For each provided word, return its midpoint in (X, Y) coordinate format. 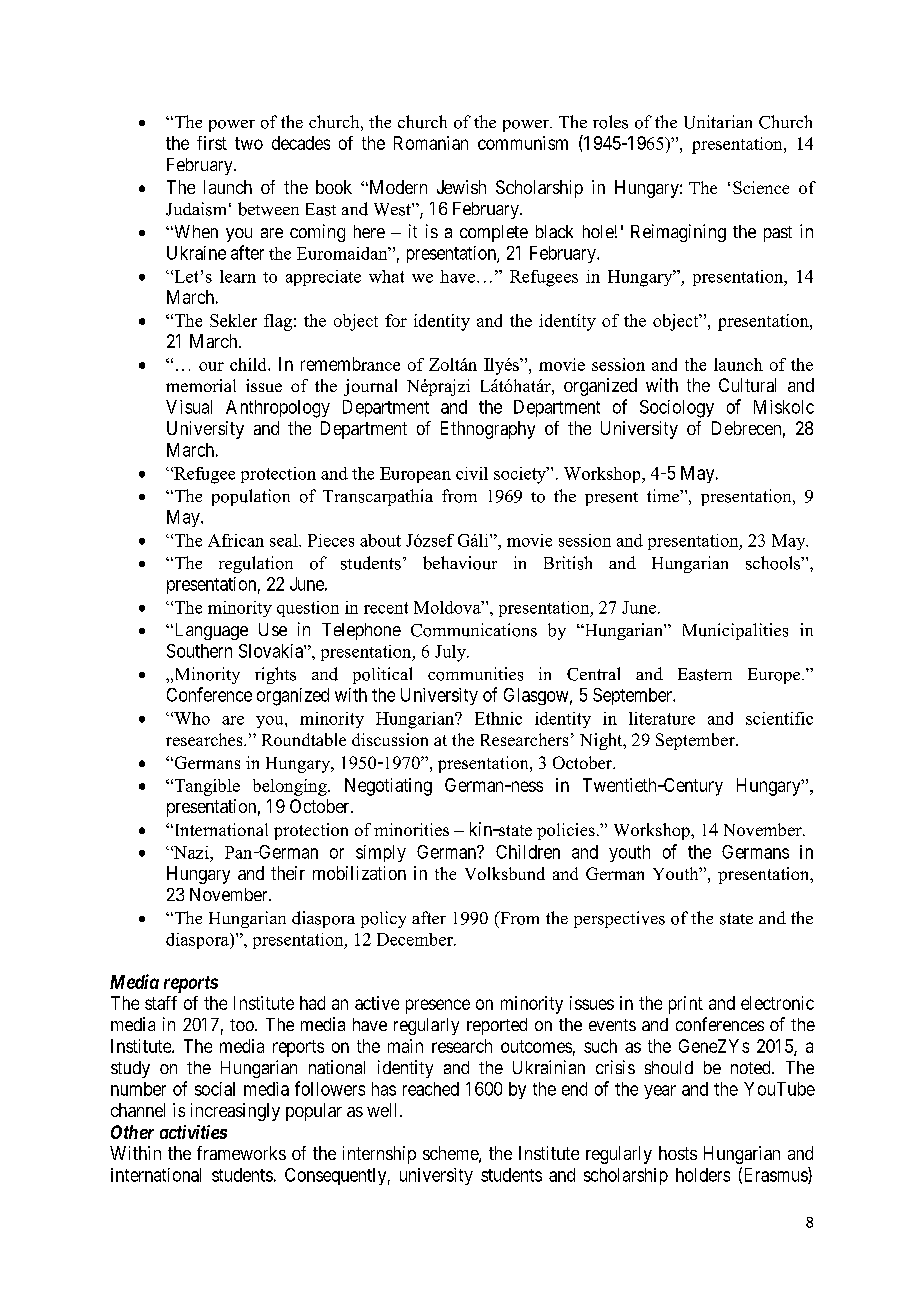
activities (193, 1132)
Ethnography (488, 430)
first (212, 143)
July (452, 653)
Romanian (431, 143)
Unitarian (718, 122)
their (288, 873)
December (416, 939)
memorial (201, 385)
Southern (199, 651)
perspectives (619, 919)
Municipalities (735, 631)
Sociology (677, 409)
